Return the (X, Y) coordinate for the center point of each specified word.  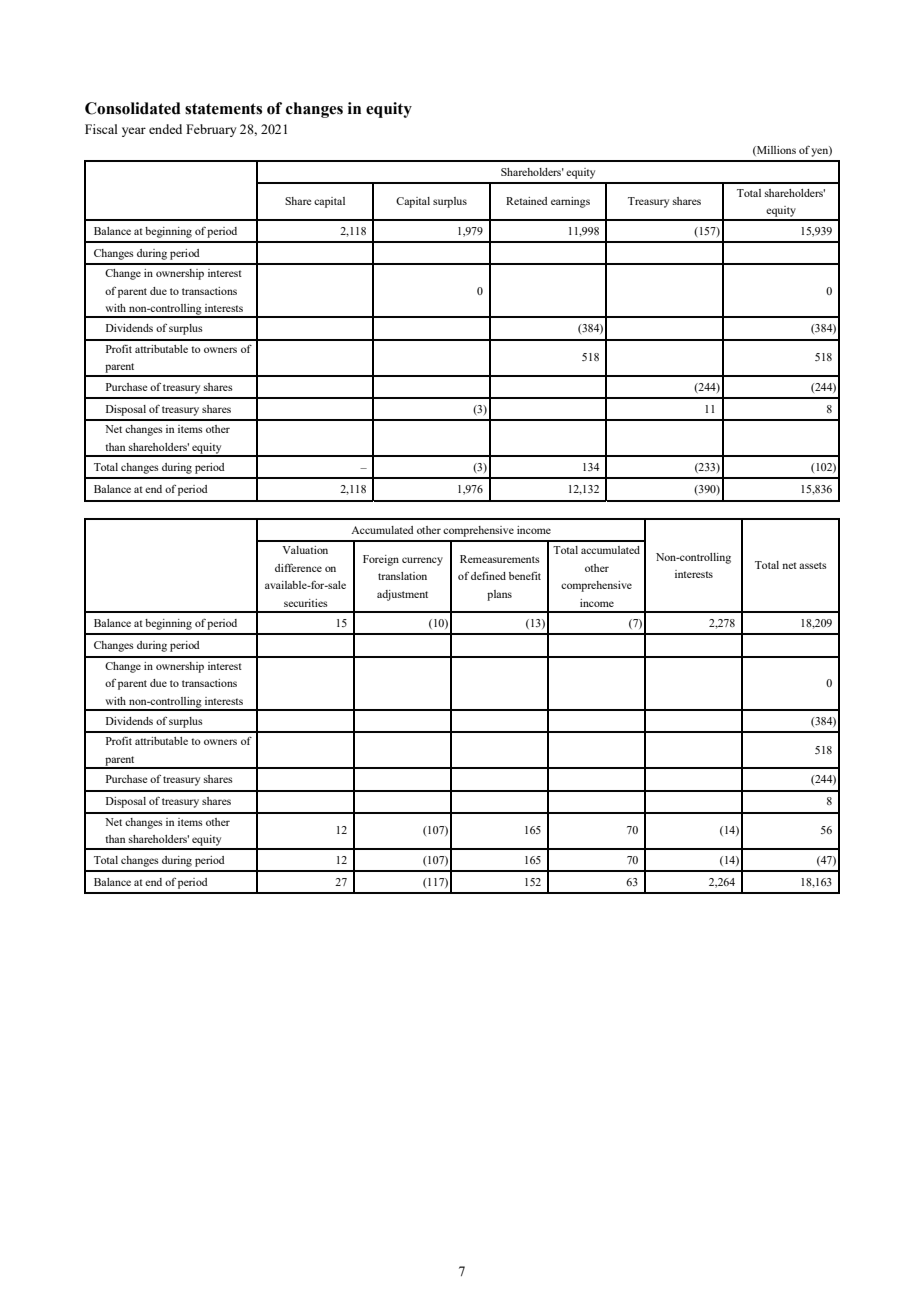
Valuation (305, 550)
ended (165, 129)
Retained (527, 201)
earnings (570, 202)
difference (298, 567)
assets (813, 565)
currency (422, 561)
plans (499, 595)
